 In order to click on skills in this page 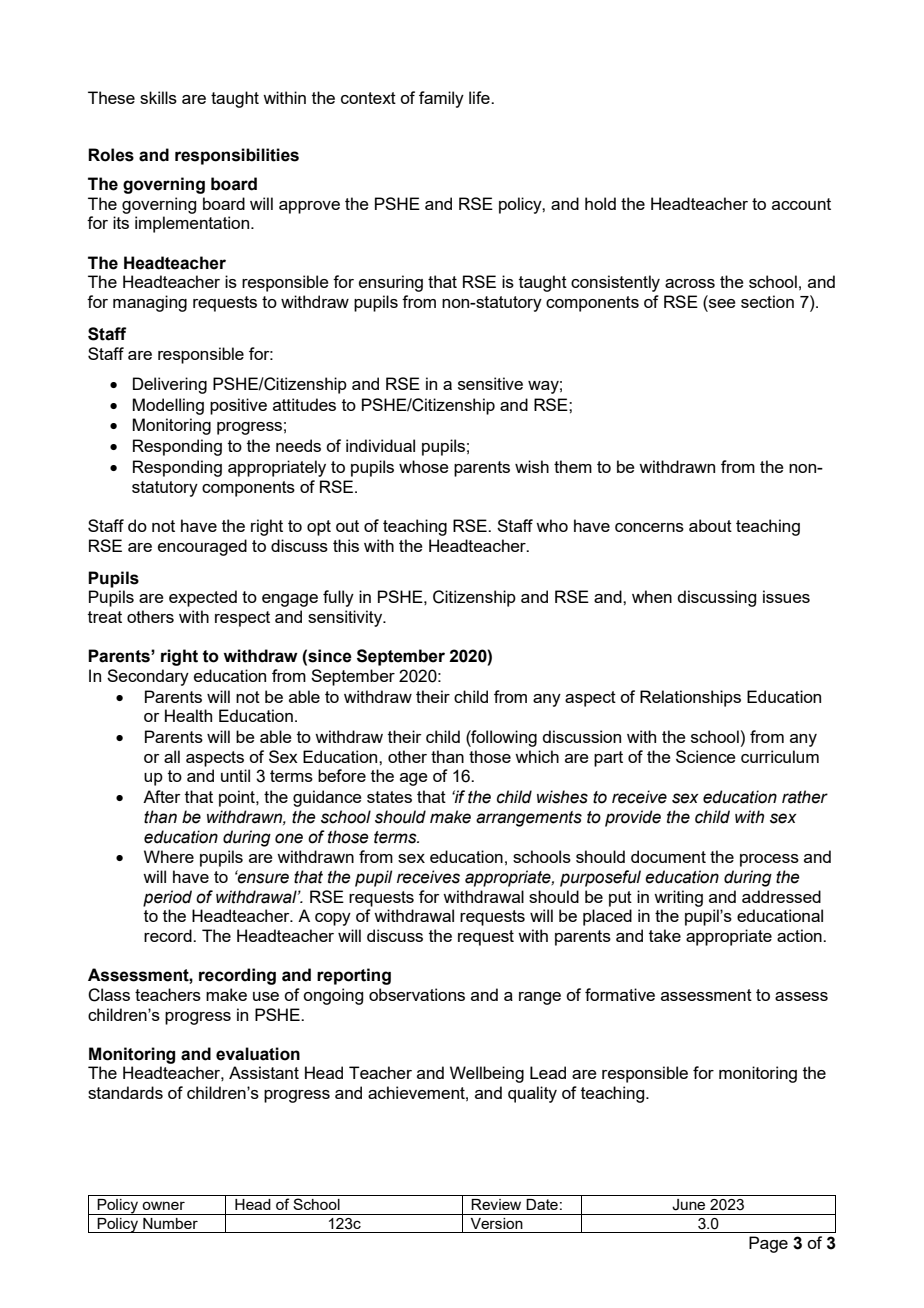, I will do `click(158, 97)`.
